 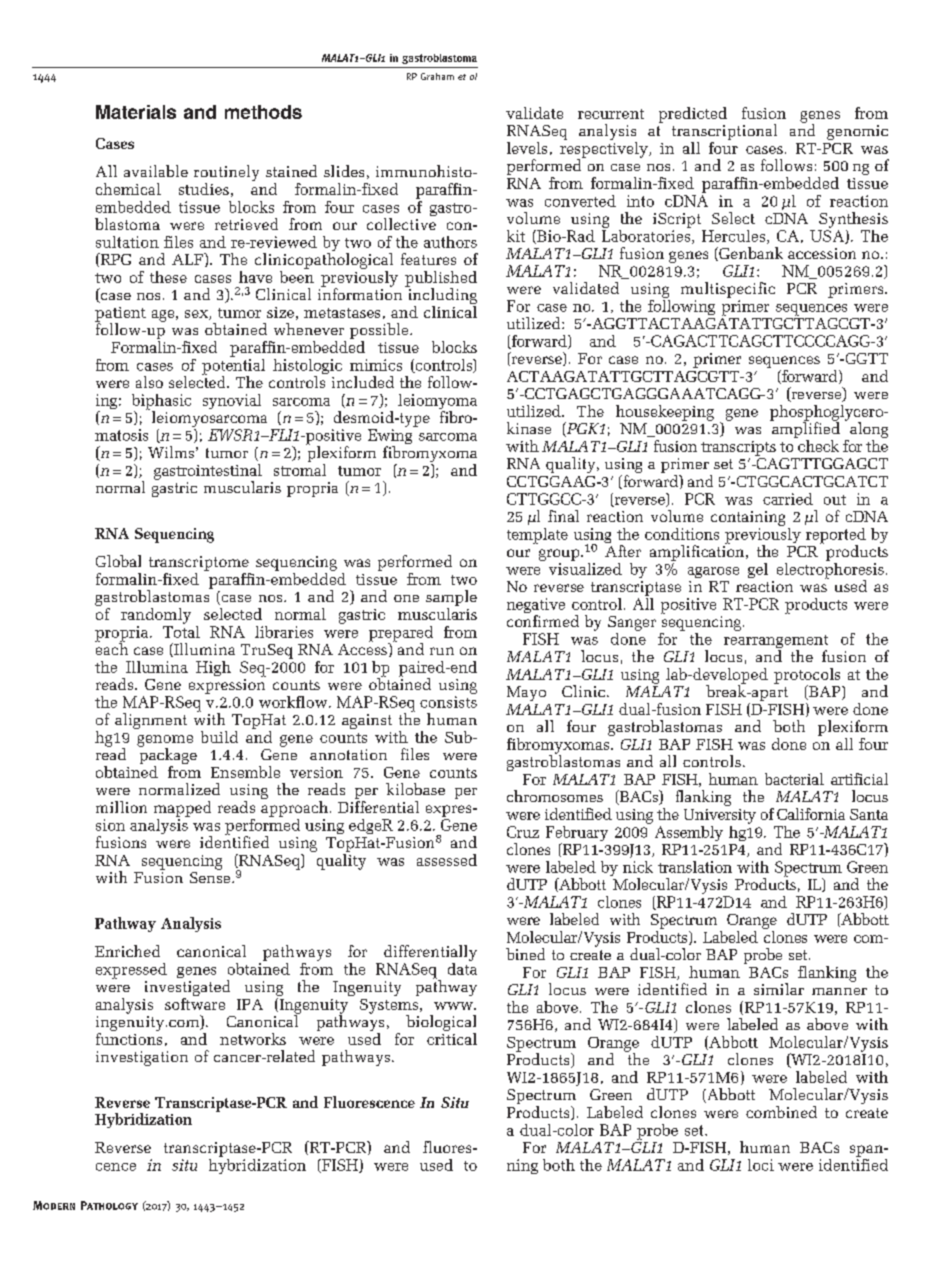 What do you see at coordinates (127, 951) in the screenshot?
I see `Enriched` at bounding box center [127, 951].
